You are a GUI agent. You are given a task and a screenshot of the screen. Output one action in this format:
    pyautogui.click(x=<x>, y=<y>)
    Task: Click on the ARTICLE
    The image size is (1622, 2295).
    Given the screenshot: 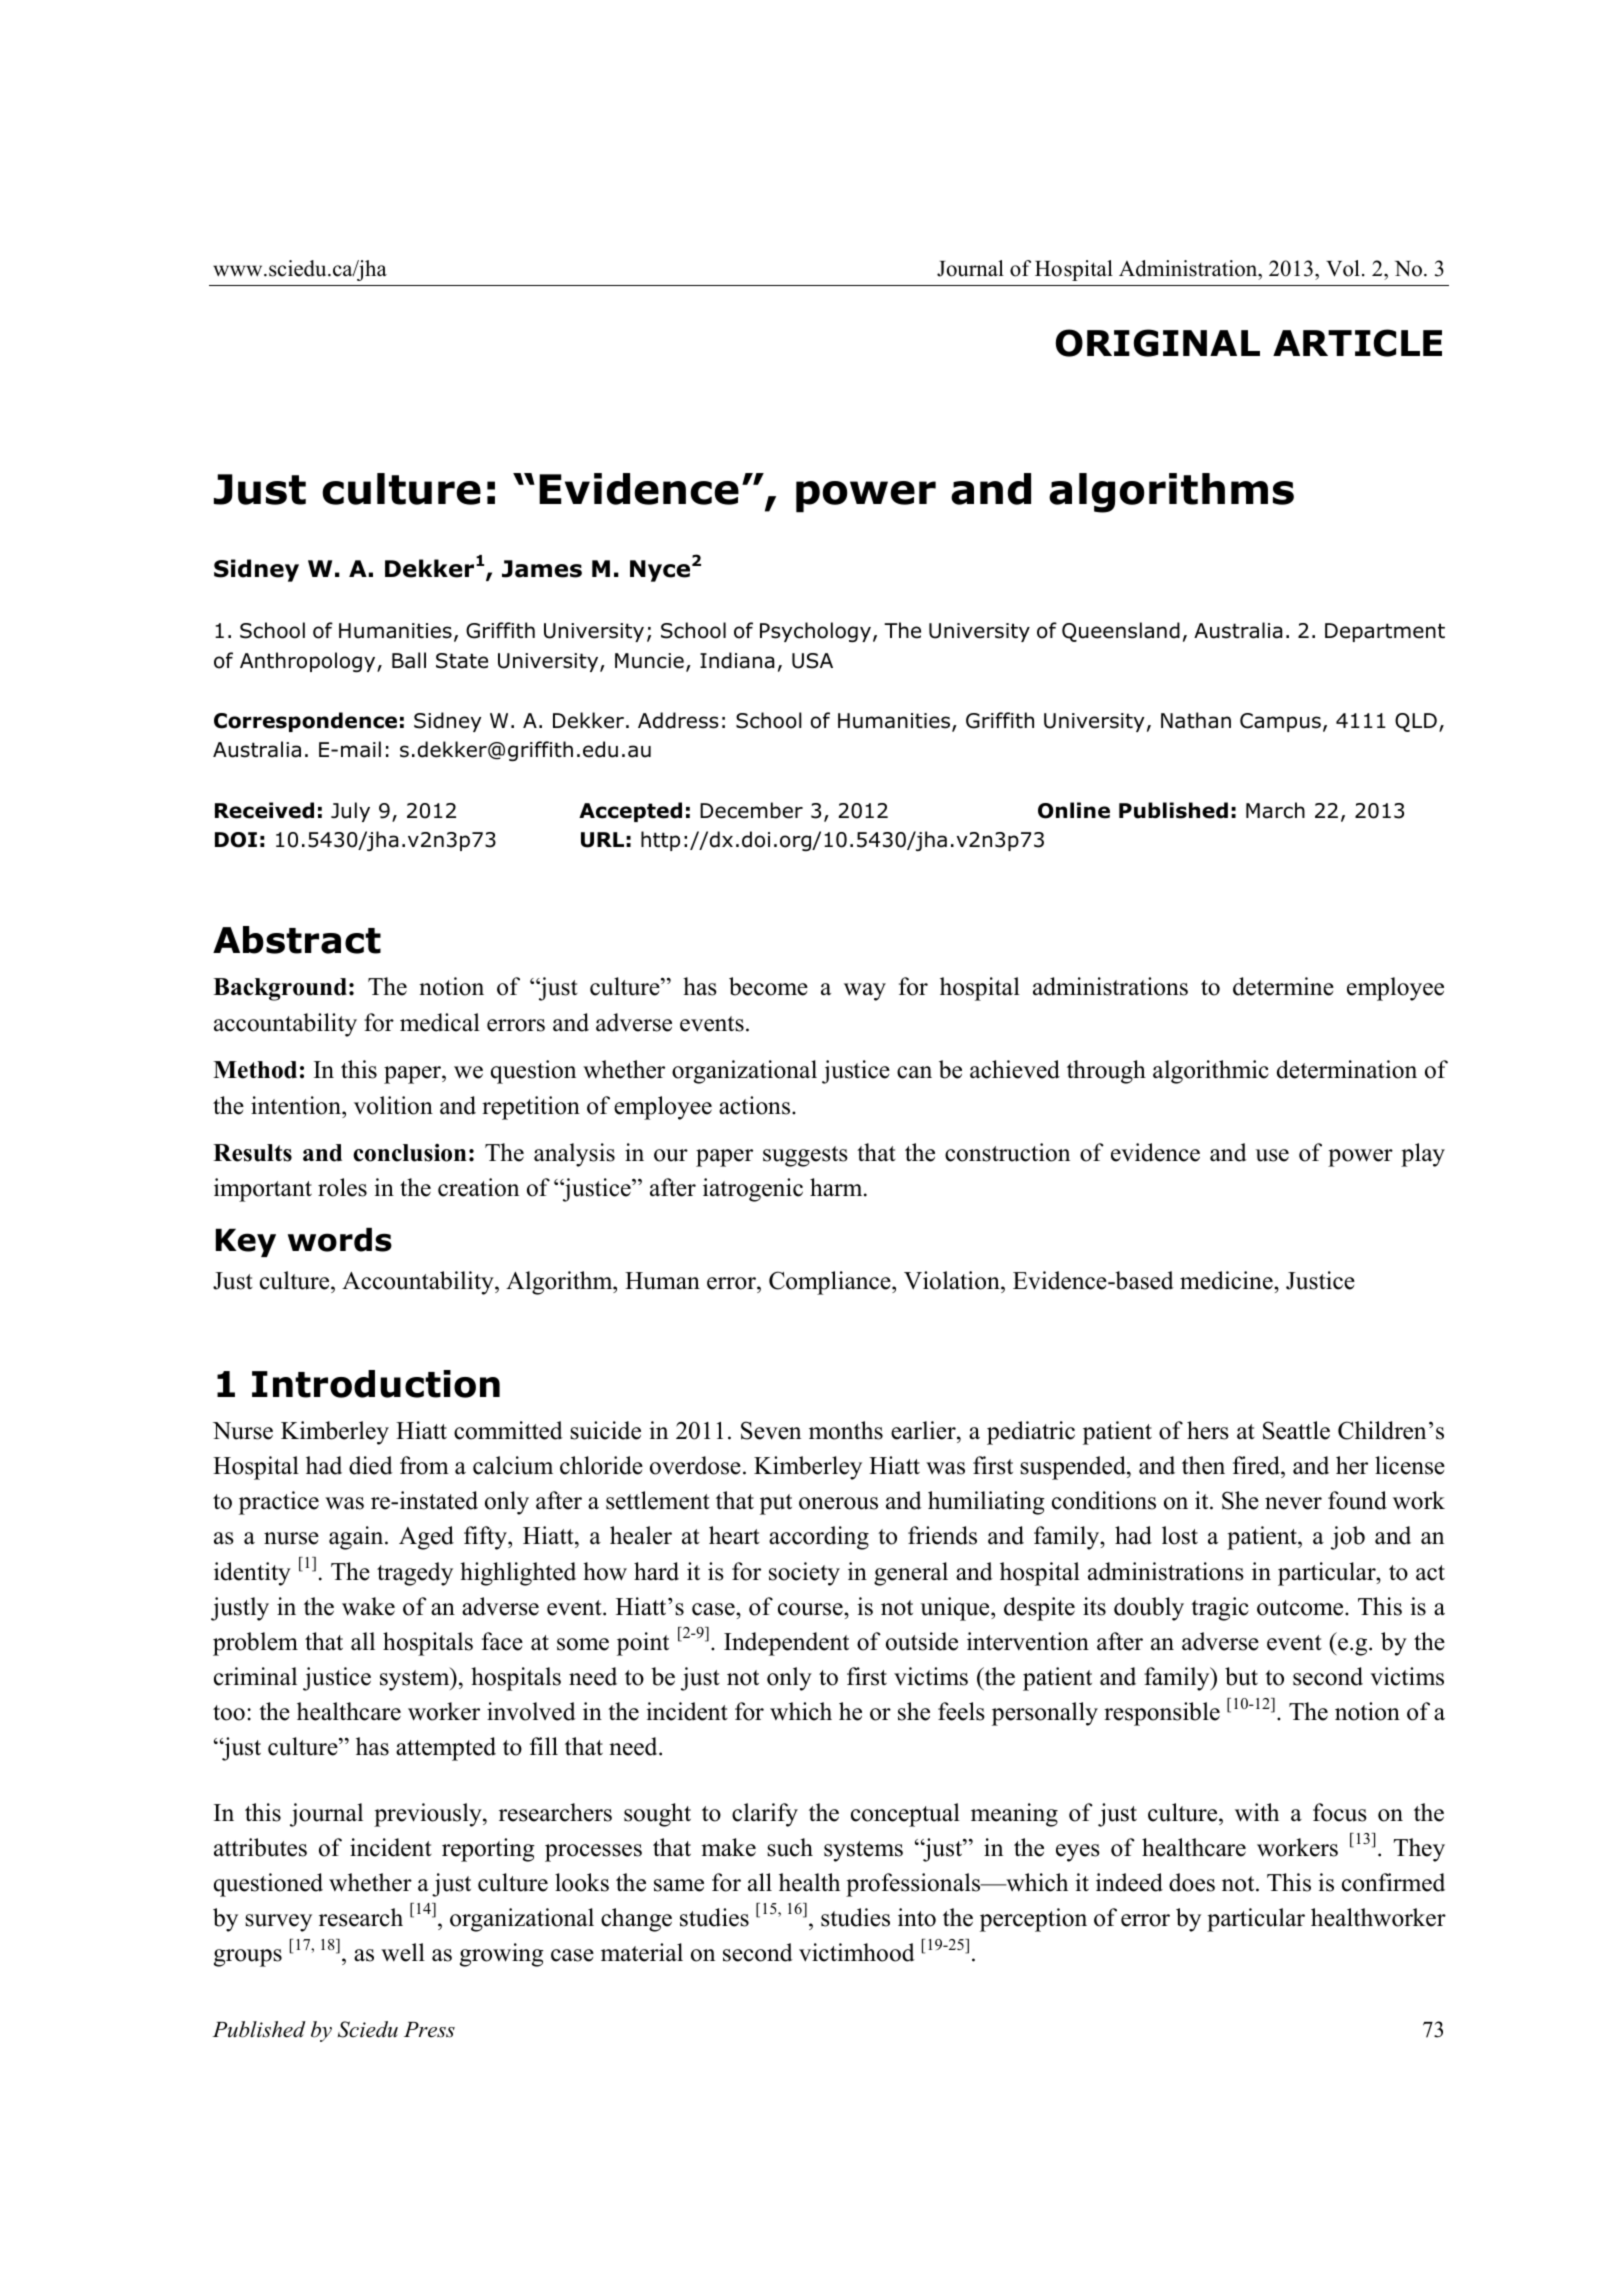 What is the action you would take?
    pyautogui.click(x=1357, y=343)
